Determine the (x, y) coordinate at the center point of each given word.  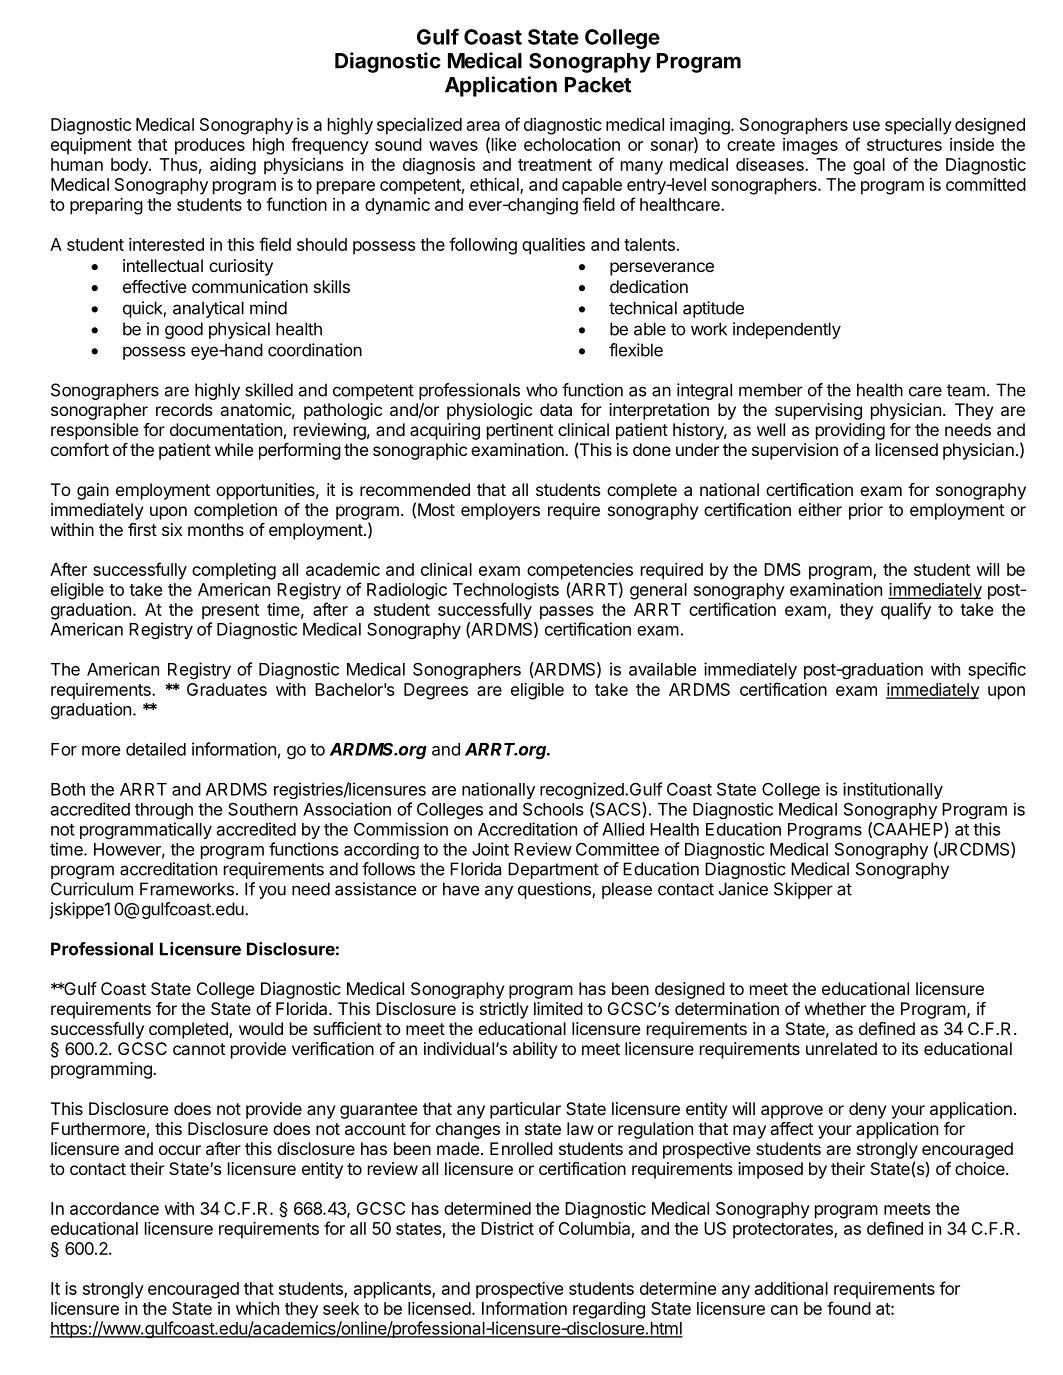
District (507, 1228)
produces (210, 146)
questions (555, 890)
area (483, 126)
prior (866, 511)
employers (500, 511)
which (257, 1308)
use (866, 126)
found (849, 1308)
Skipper (803, 890)
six (172, 529)
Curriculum (92, 889)
